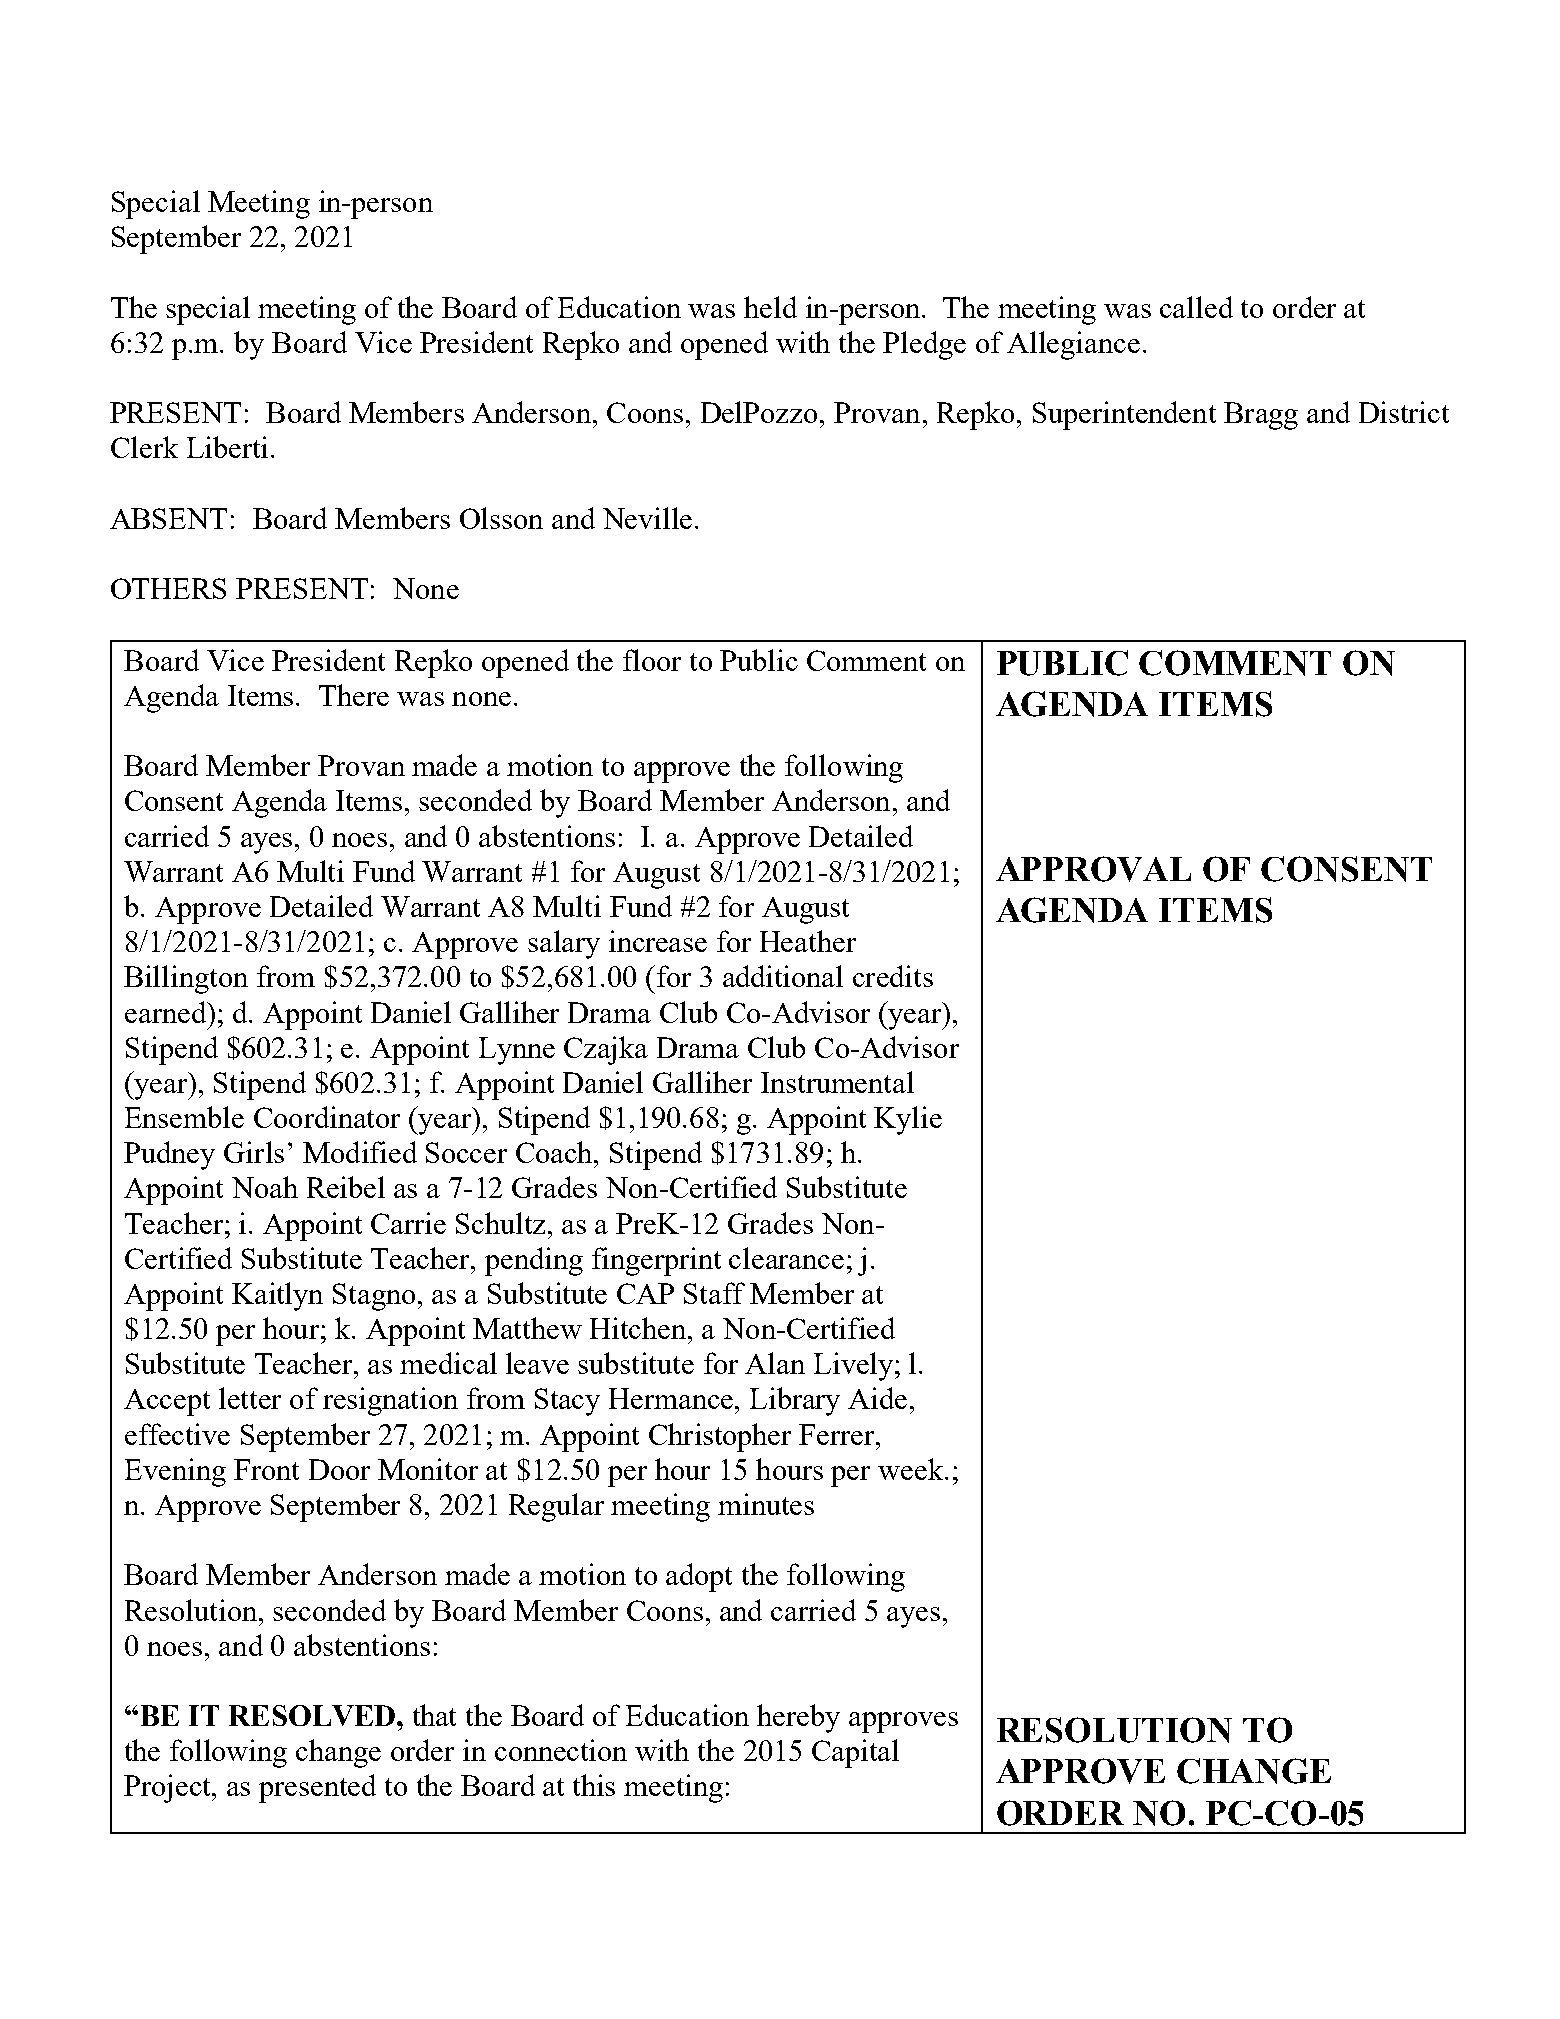 The image size is (1560, 2019). Describe the element at coordinates (837, 1082) in the document. I see `Instrumental` at that location.
